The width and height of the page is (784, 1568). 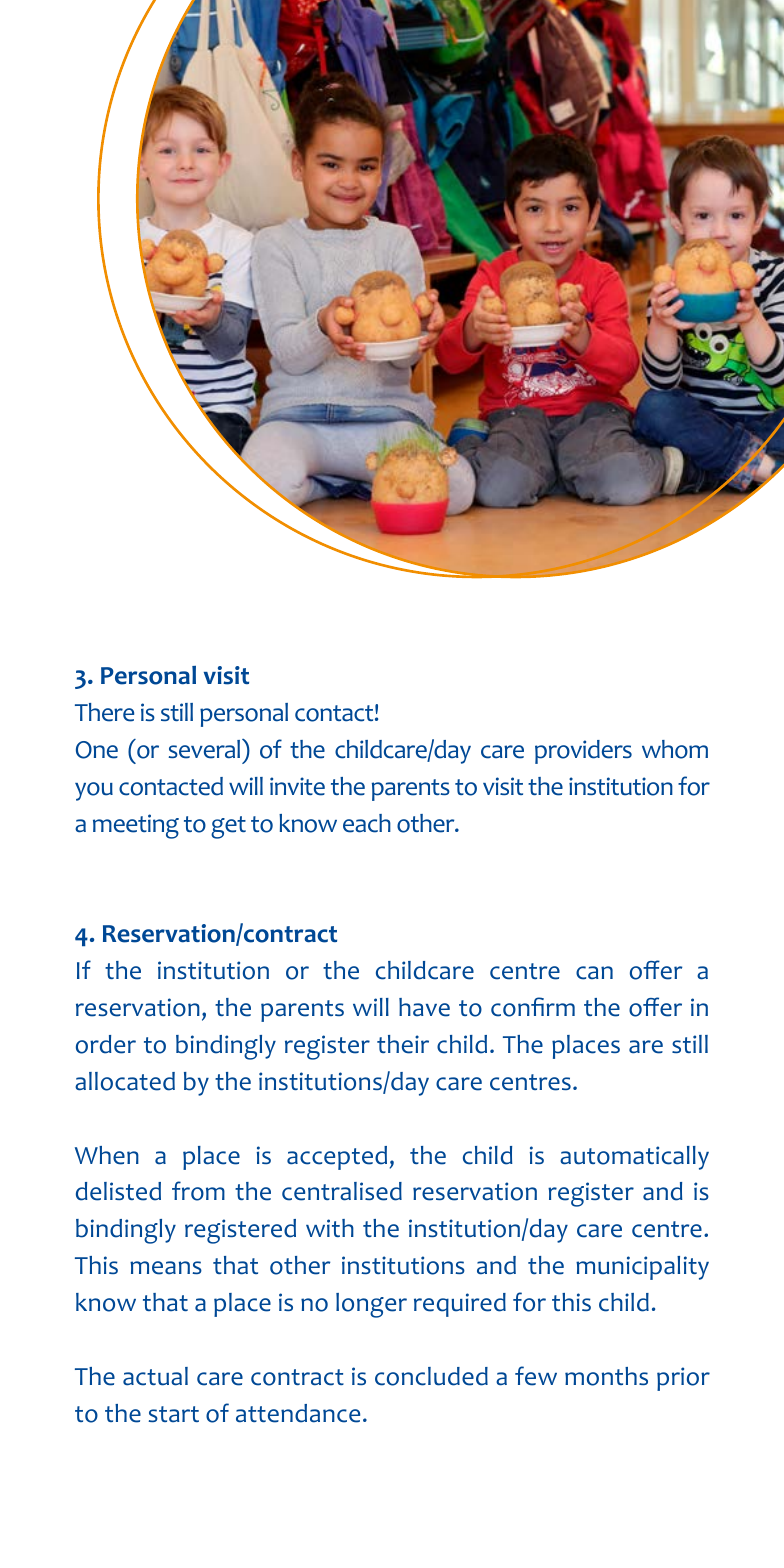 I want to click on several, so click(x=205, y=749).
